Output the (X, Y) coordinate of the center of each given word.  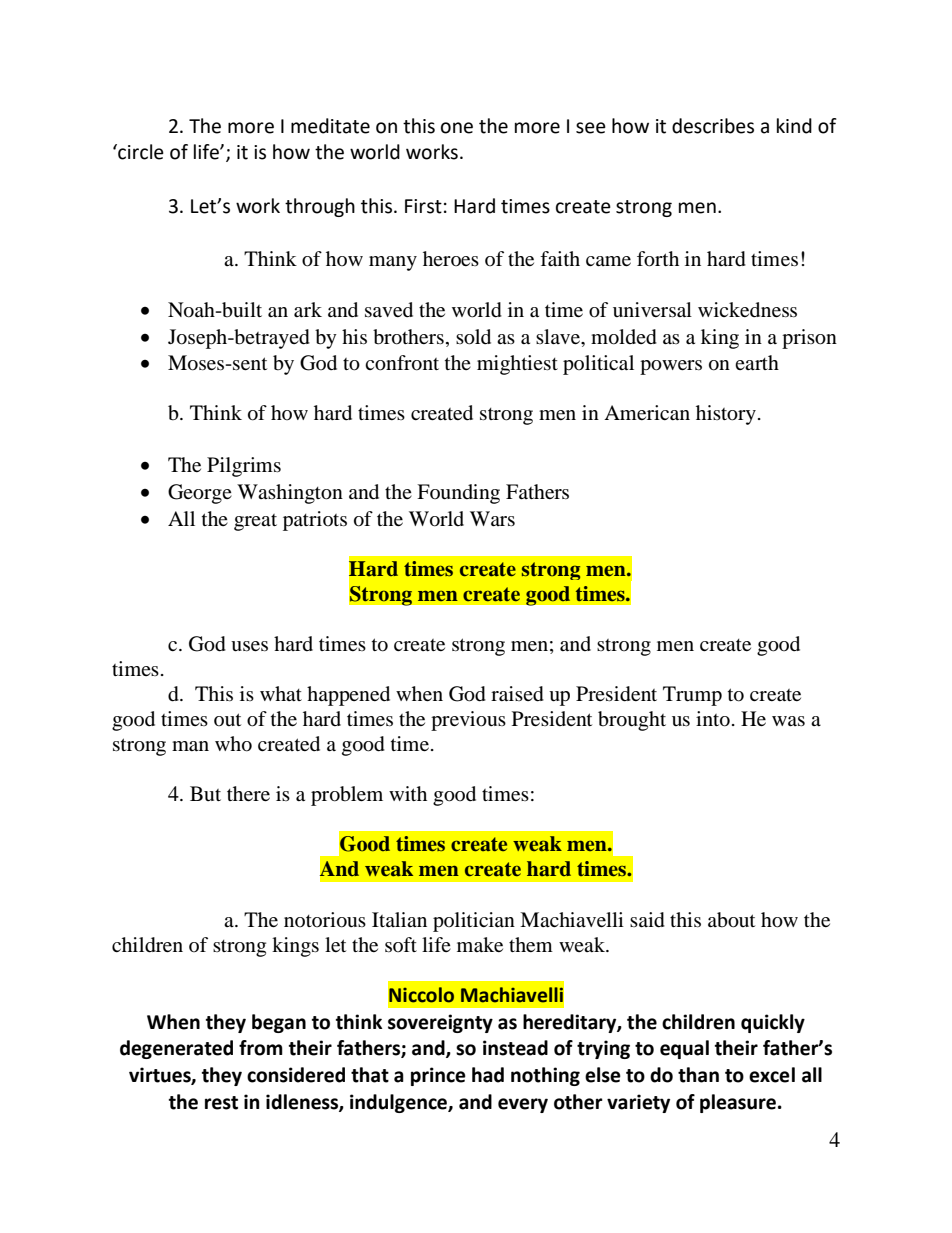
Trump (692, 696)
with (408, 793)
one (457, 128)
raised (517, 694)
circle (140, 152)
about (731, 920)
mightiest (517, 365)
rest (221, 1103)
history (726, 415)
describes (713, 126)
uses (249, 646)
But (205, 793)
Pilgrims (244, 467)
